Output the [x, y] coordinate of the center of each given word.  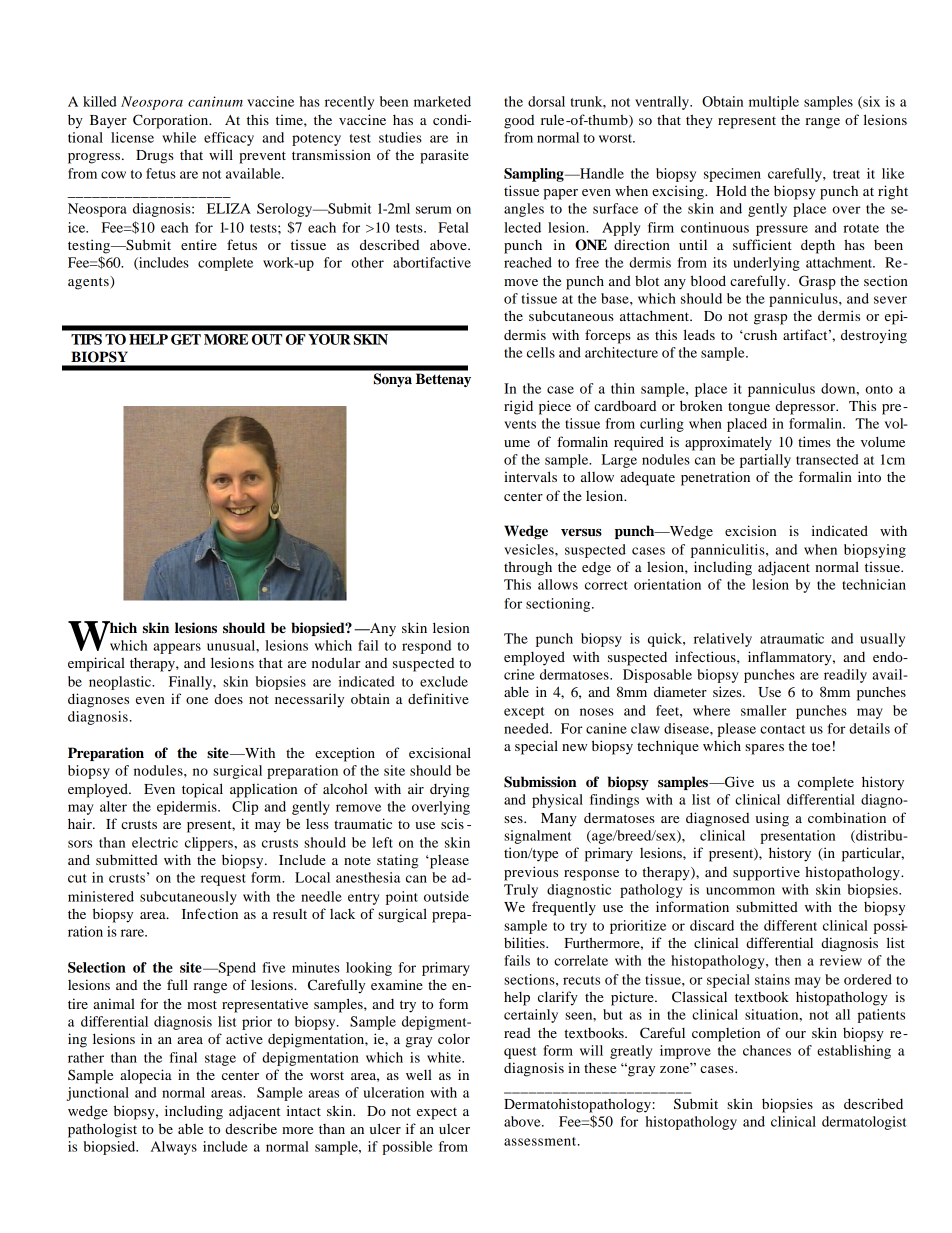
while [179, 137]
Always [174, 1148]
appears [177, 648]
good [519, 122]
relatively [723, 640]
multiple [774, 103]
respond [426, 647]
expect [437, 1114]
